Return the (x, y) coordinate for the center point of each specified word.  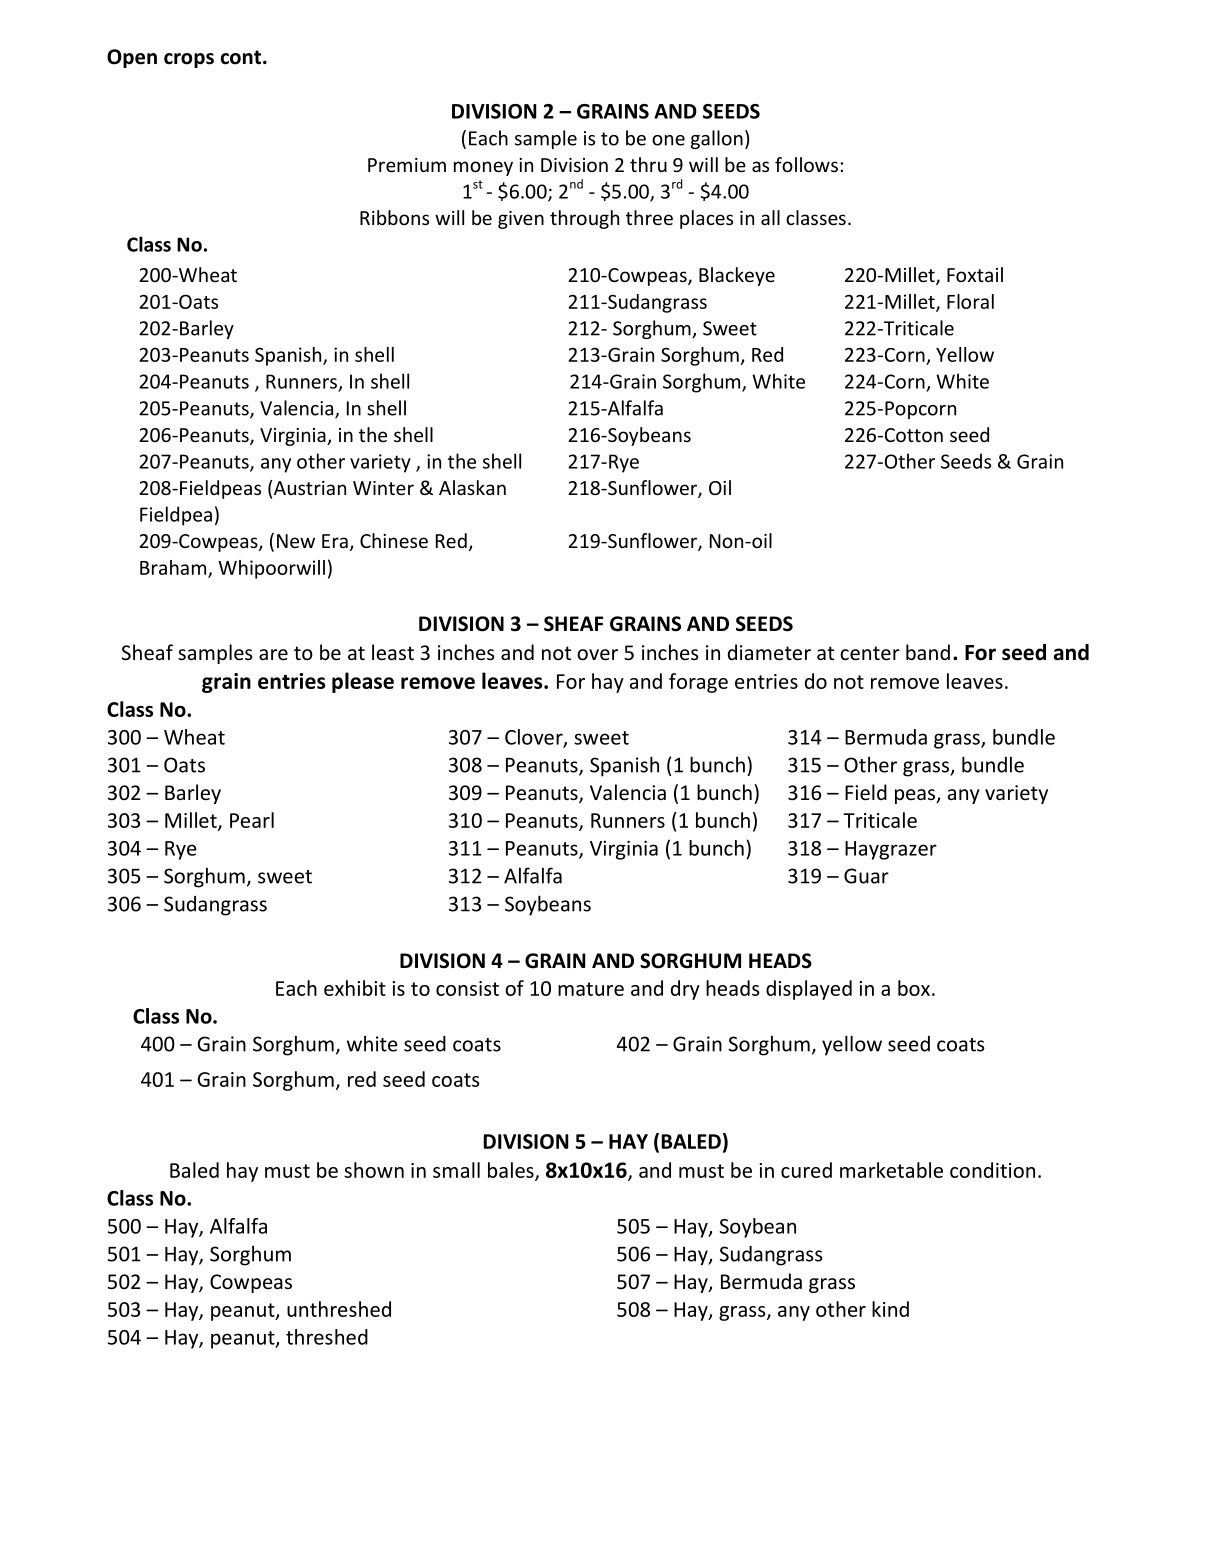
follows (806, 164)
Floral (970, 301)
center (870, 653)
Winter (383, 488)
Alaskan (472, 487)
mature (591, 989)
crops (189, 60)
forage (698, 683)
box (914, 988)
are (273, 655)
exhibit (355, 988)
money (483, 168)
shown (374, 1170)
